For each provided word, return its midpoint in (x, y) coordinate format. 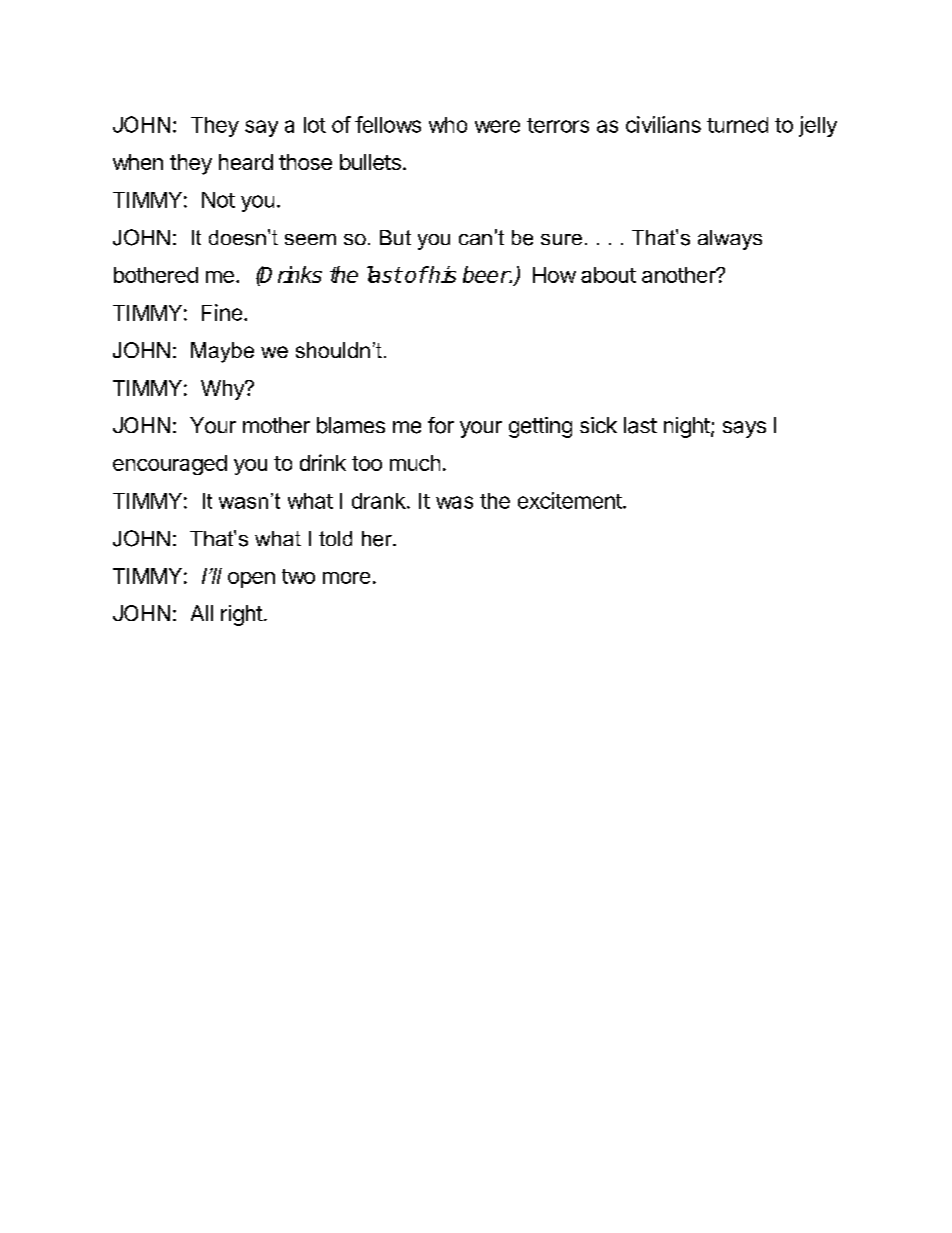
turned (737, 125)
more (346, 578)
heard (246, 162)
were (497, 126)
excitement (571, 500)
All (202, 613)
